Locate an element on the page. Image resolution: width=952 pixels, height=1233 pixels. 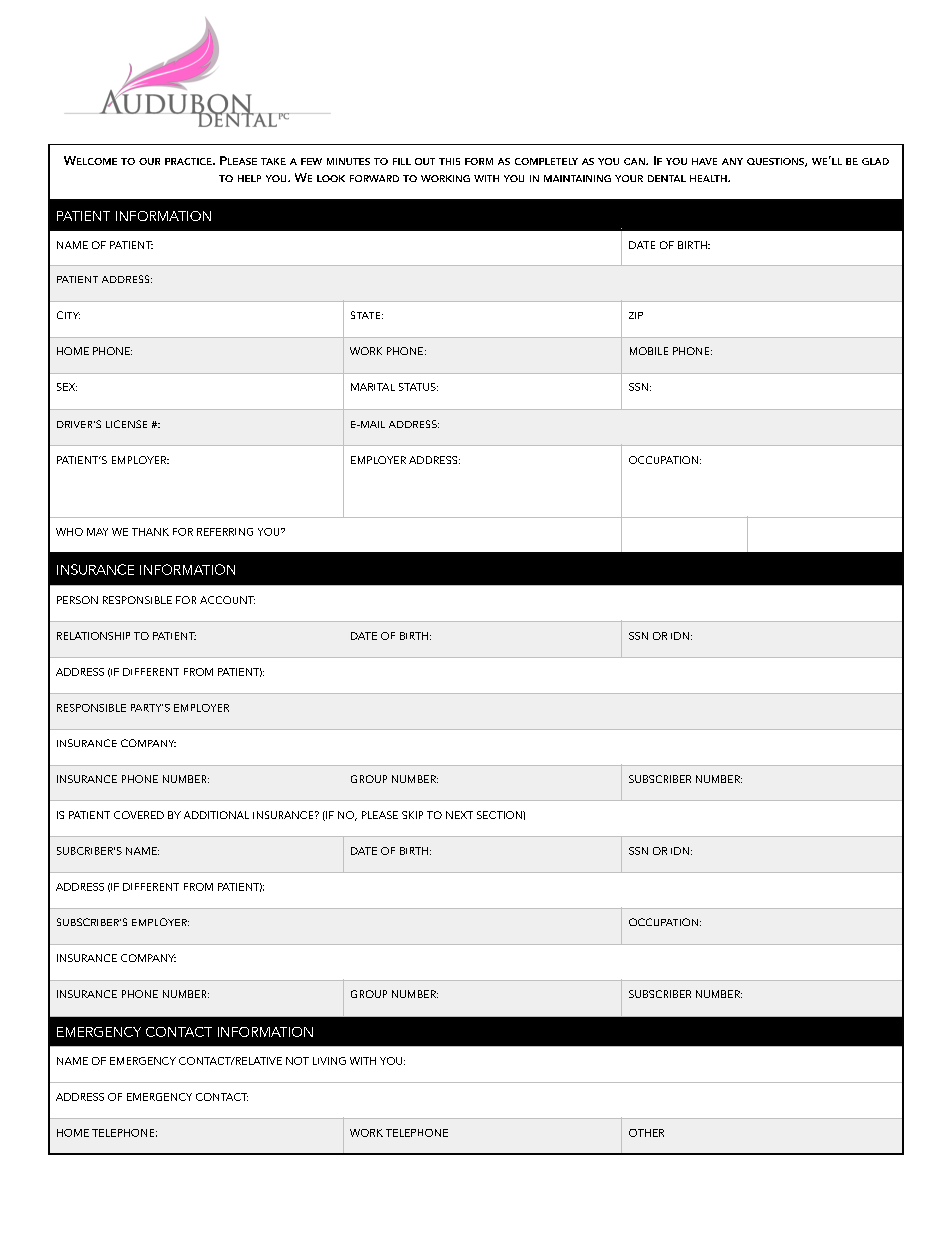
OTHER is located at coordinates (646, 1133).
